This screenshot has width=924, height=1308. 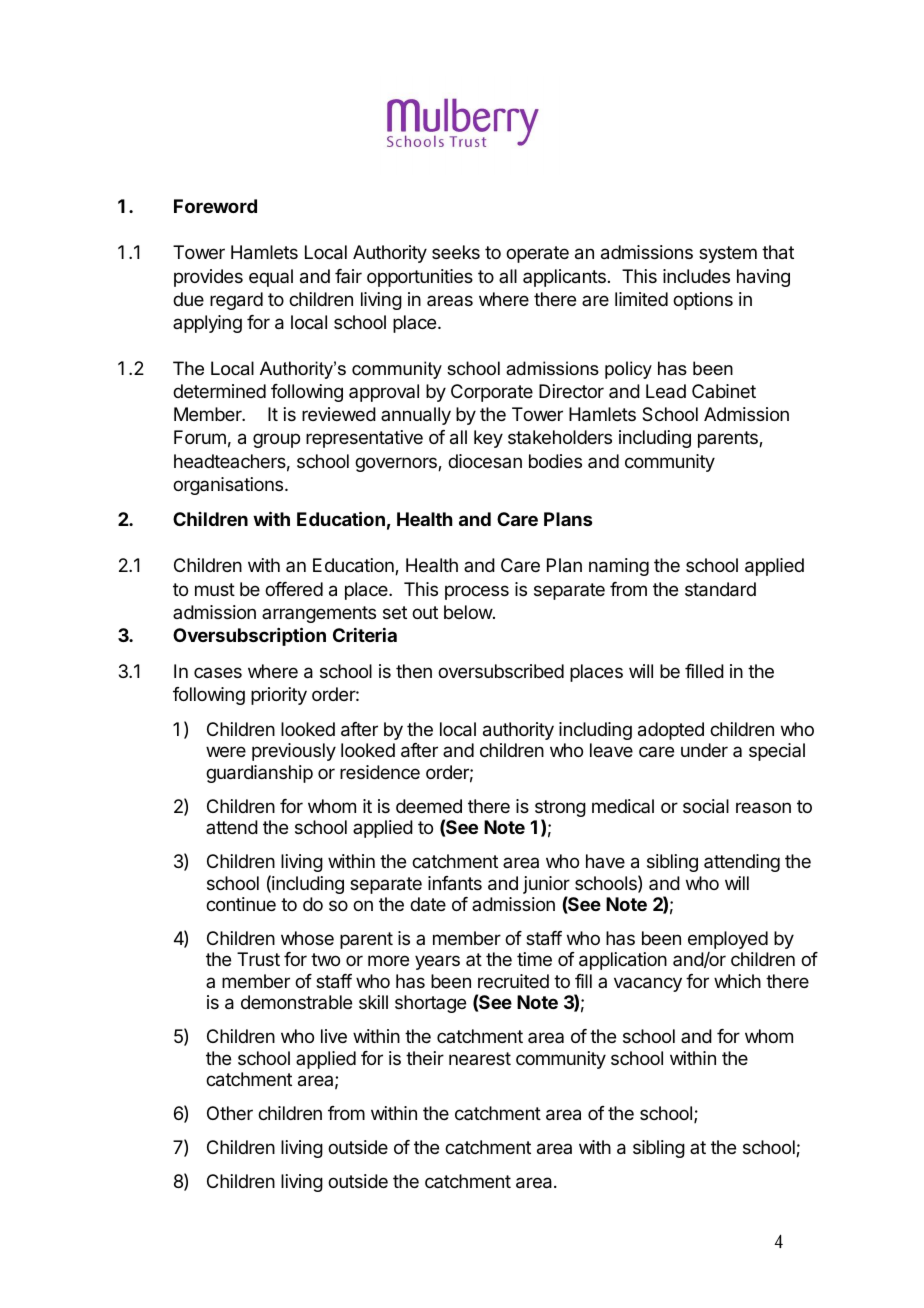 What do you see at coordinates (720, 589) in the screenshot?
I see `standard` at bounding box center [720, 589].
